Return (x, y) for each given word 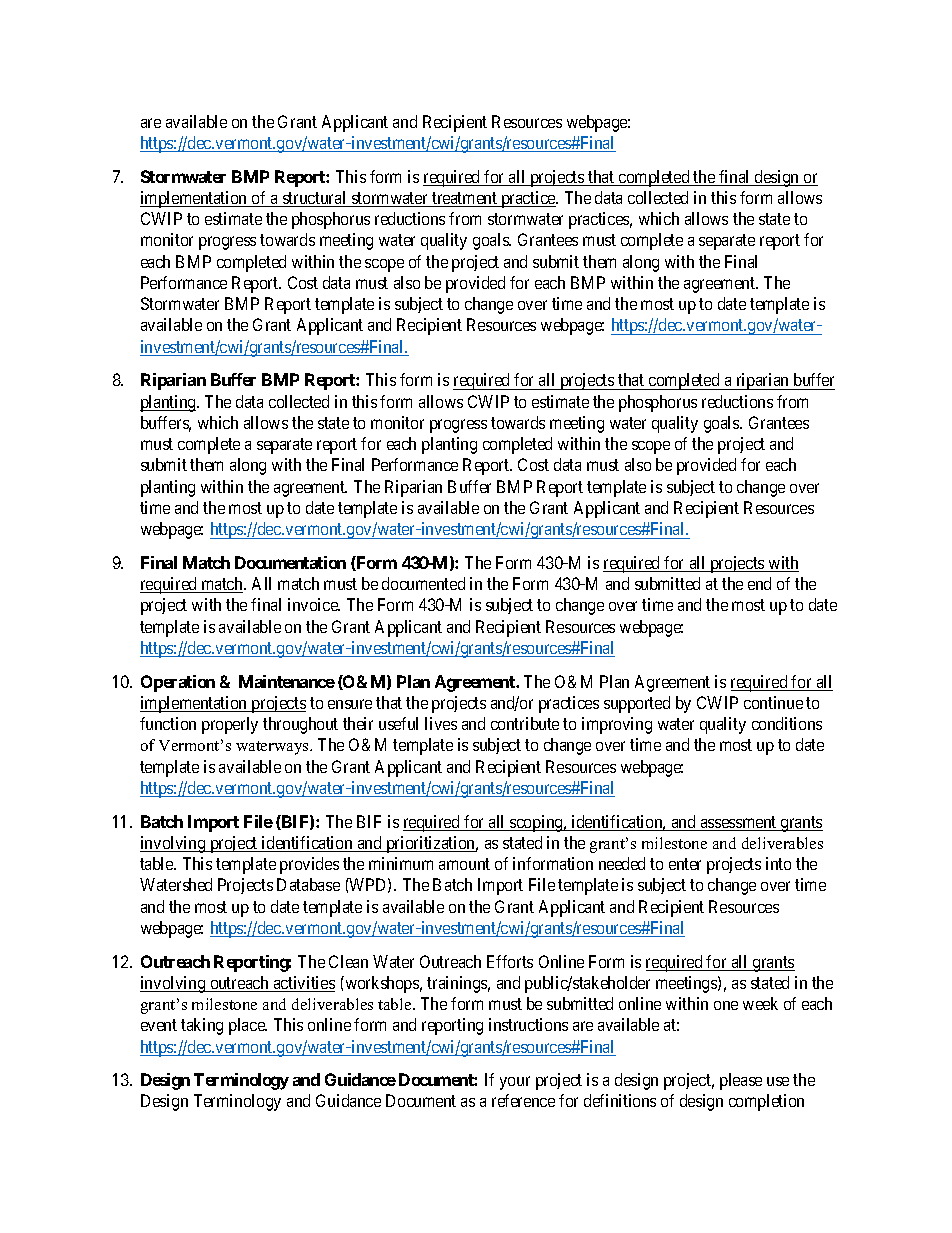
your (515, 1083)
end (759, 583)
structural (315, 199)
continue (773, 702)
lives (441, 723)
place (248, 1026)
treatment (464, 199)
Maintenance (287, 681)
